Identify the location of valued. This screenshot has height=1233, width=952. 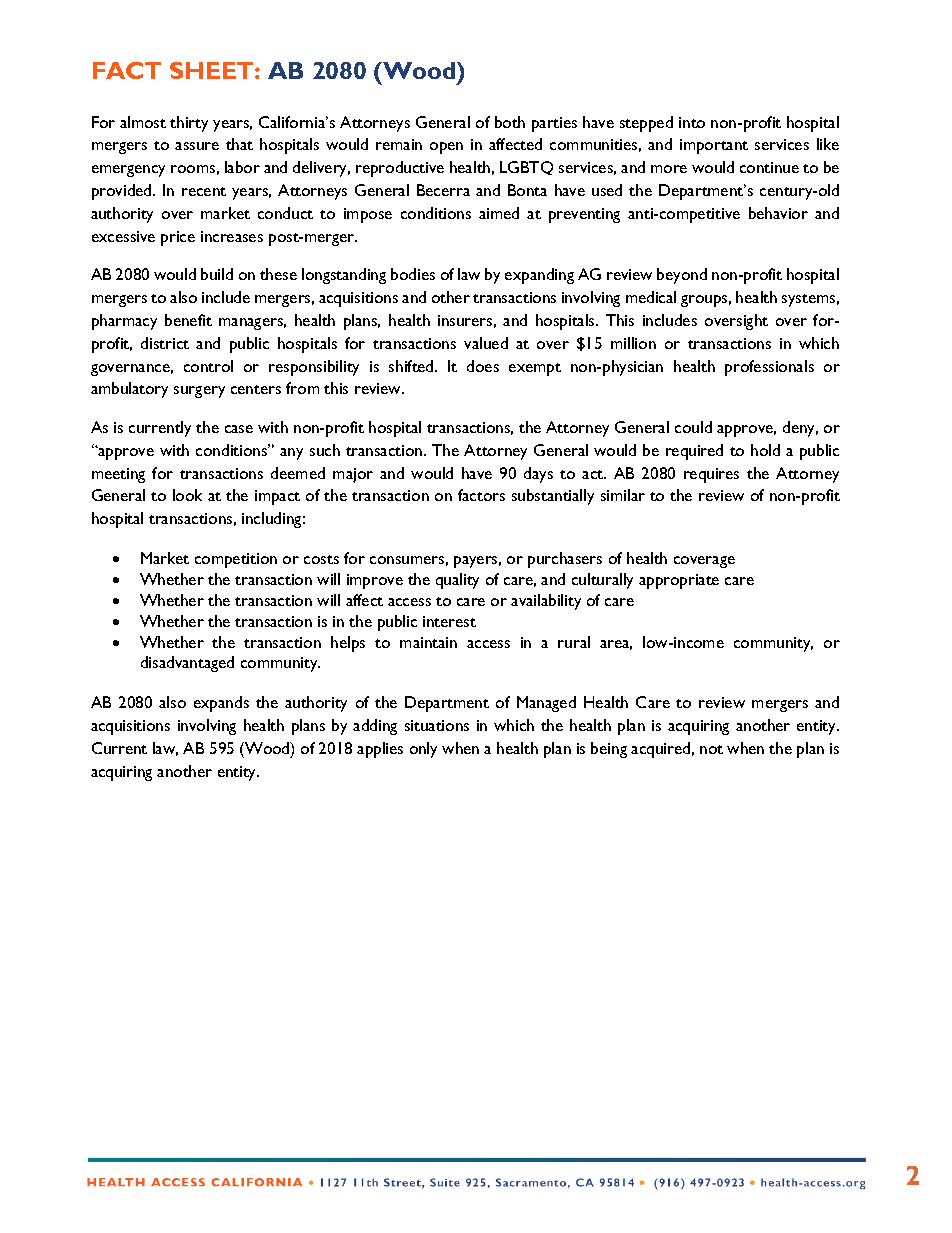
(486, 343).
